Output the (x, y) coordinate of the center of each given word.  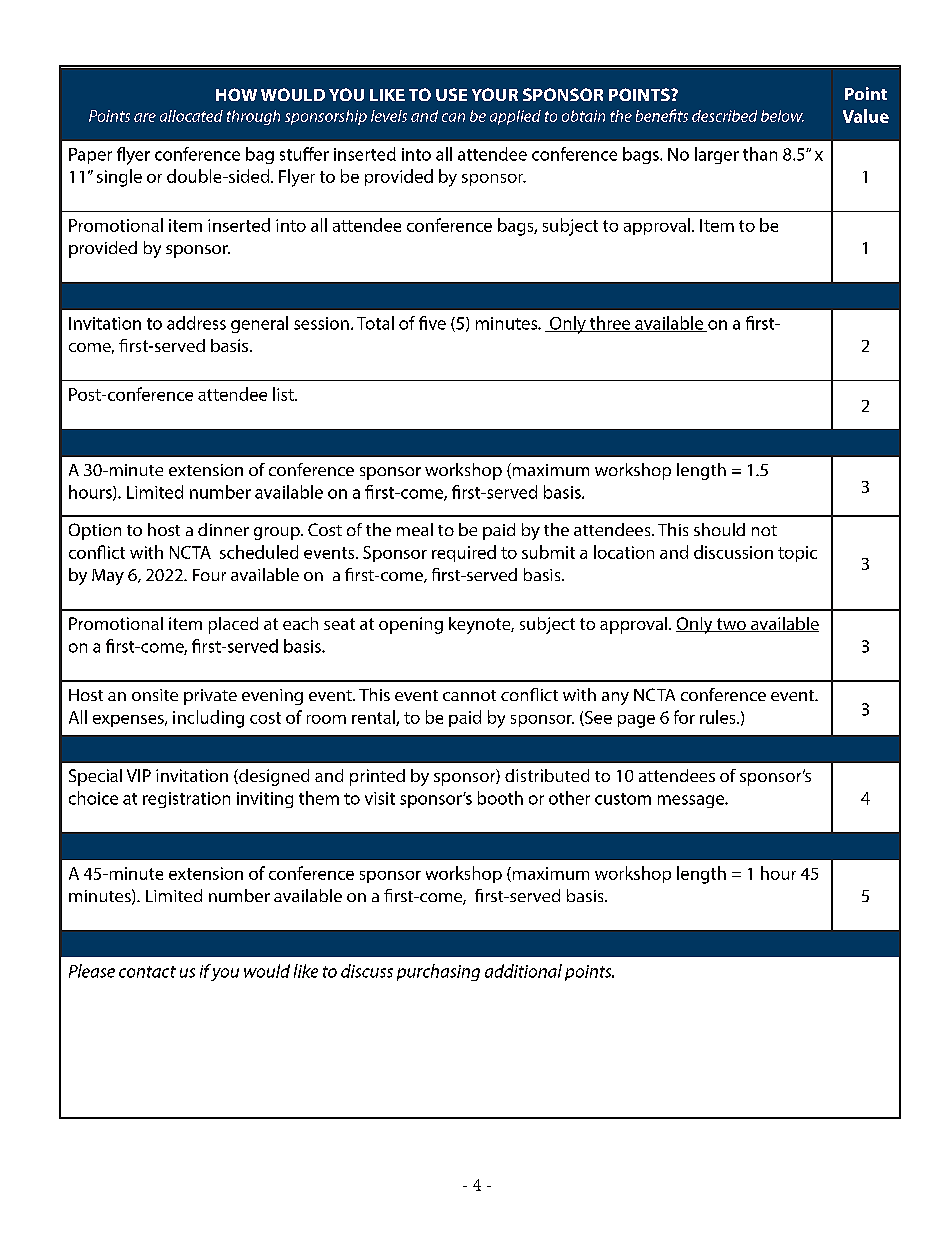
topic (797, 554)
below (782, 116)
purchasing (438, 972)
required (464, 553)
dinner (223, 529)
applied (515, 117)
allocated (191, 116)
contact (147, 972)
